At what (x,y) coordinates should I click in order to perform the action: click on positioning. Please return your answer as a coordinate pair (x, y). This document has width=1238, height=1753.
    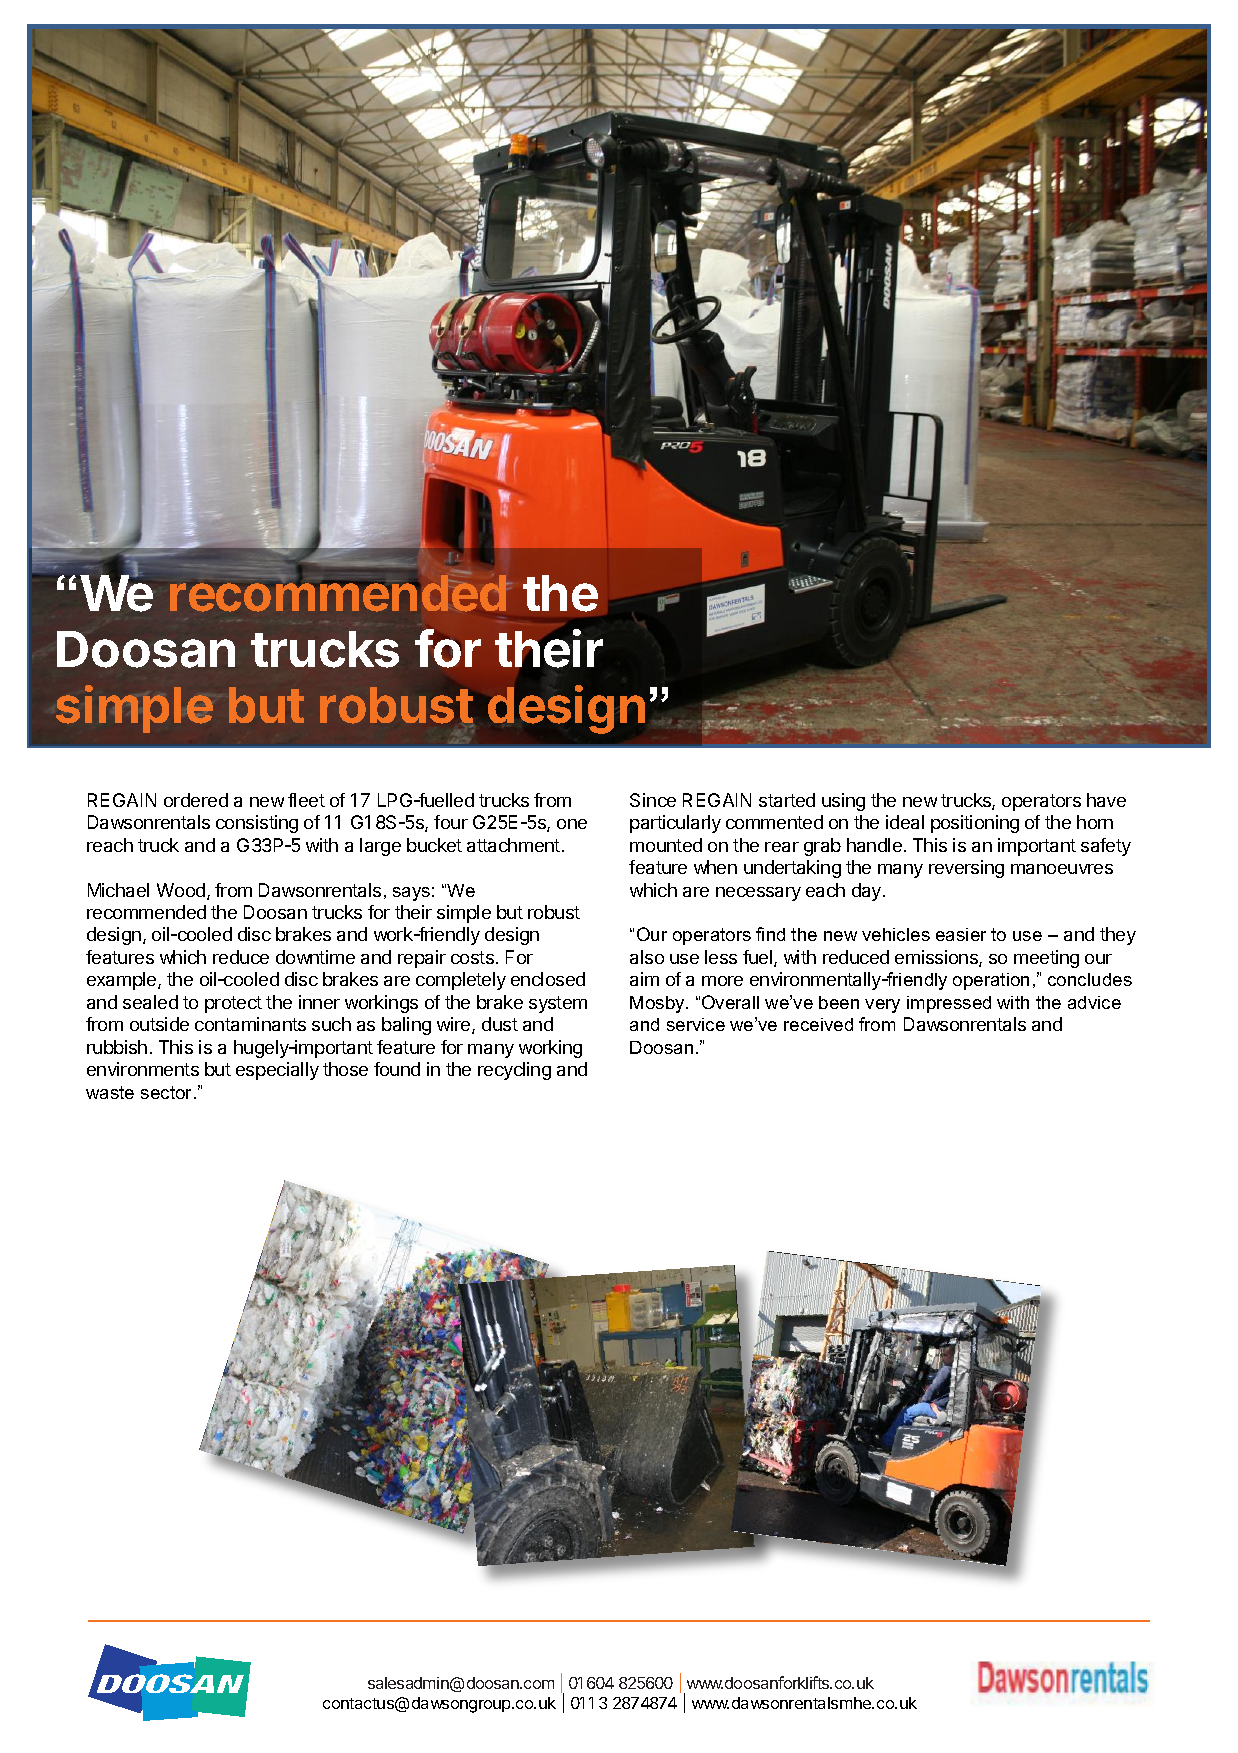
    Looking at the image, I should click on (975, 824).
